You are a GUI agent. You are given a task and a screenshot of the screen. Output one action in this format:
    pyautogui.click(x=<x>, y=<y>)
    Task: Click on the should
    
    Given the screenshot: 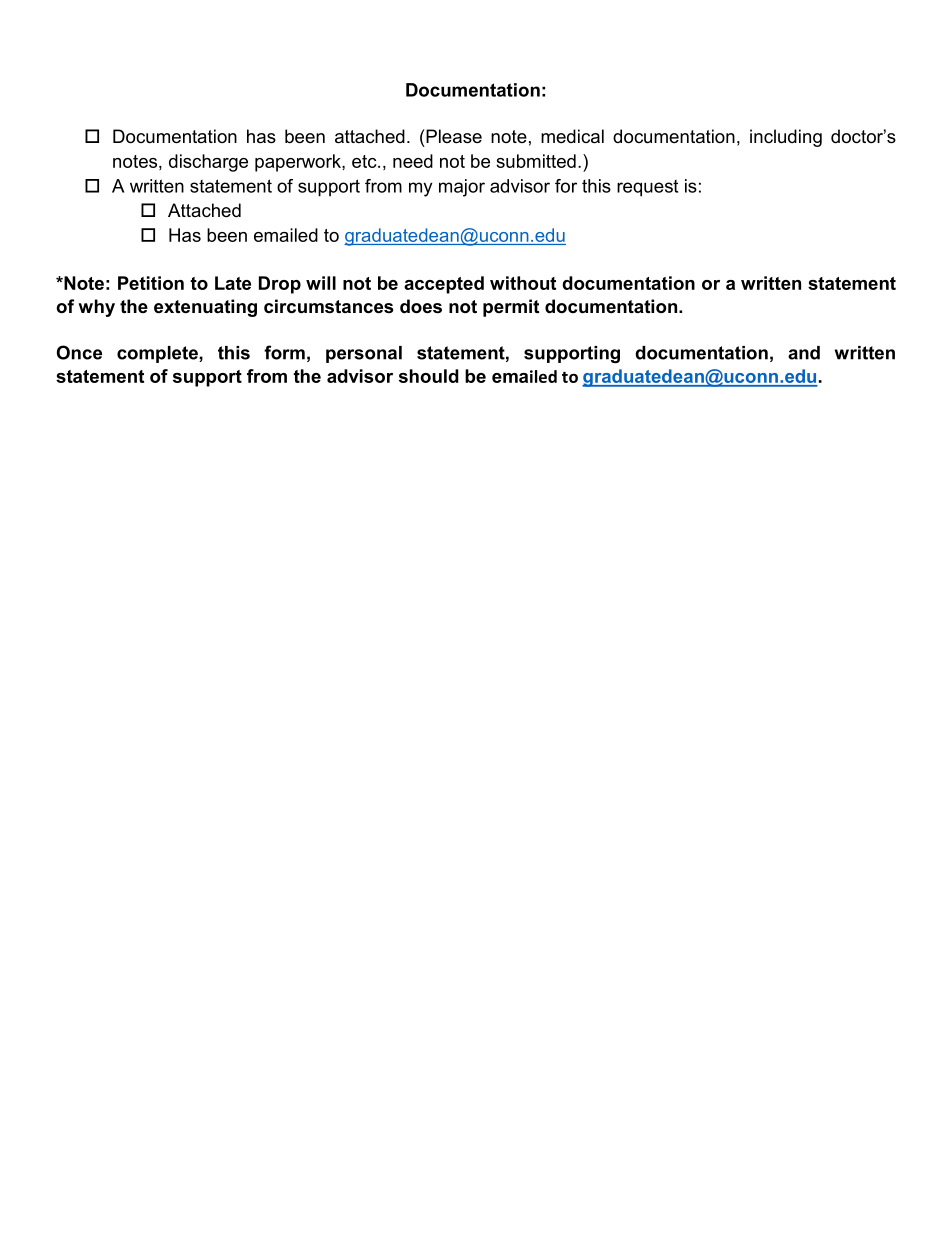 What is the action you would take?
    pyautogui.click(x=429, y=376)
